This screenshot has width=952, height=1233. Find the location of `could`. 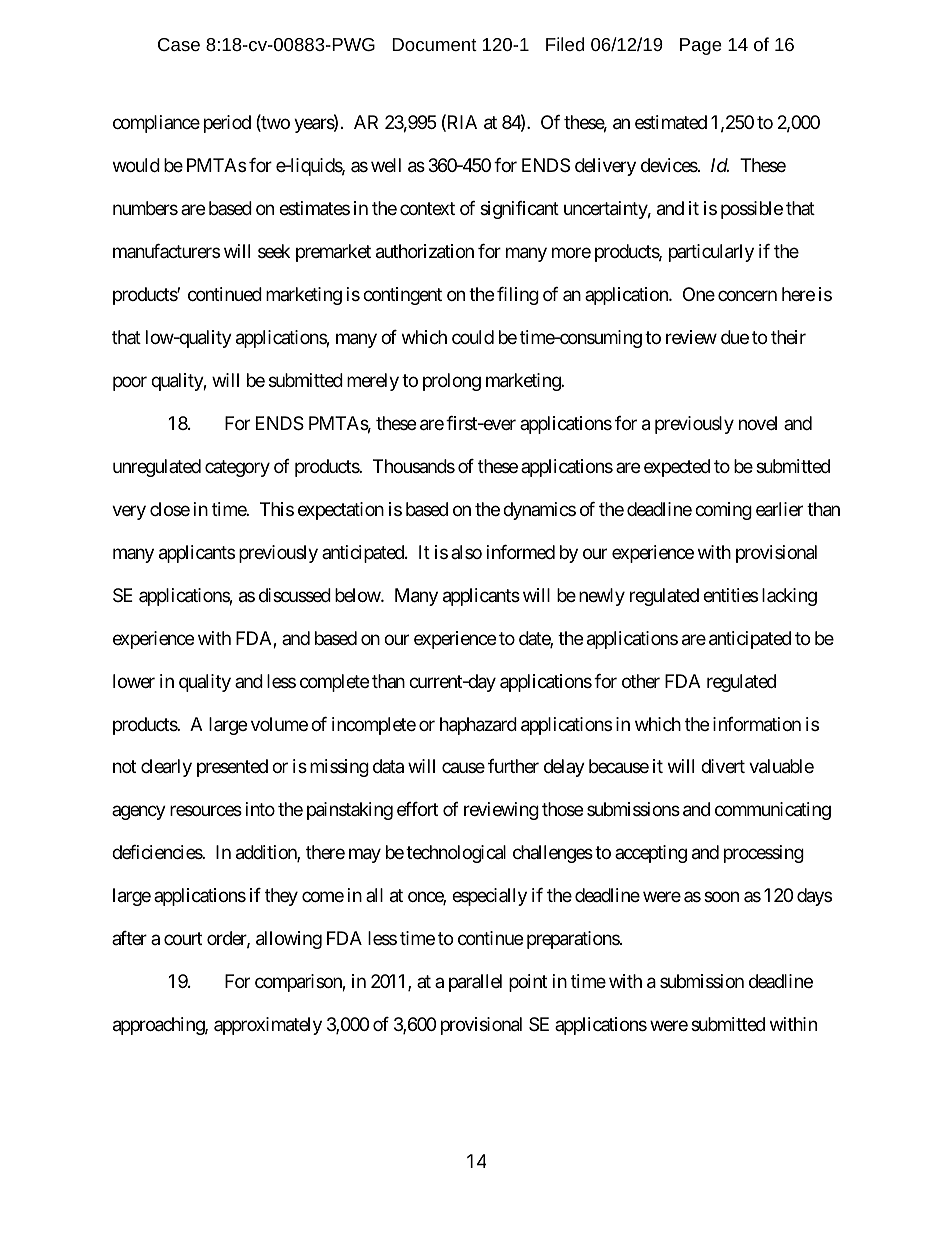

could is located at coordinates (473, 337).
